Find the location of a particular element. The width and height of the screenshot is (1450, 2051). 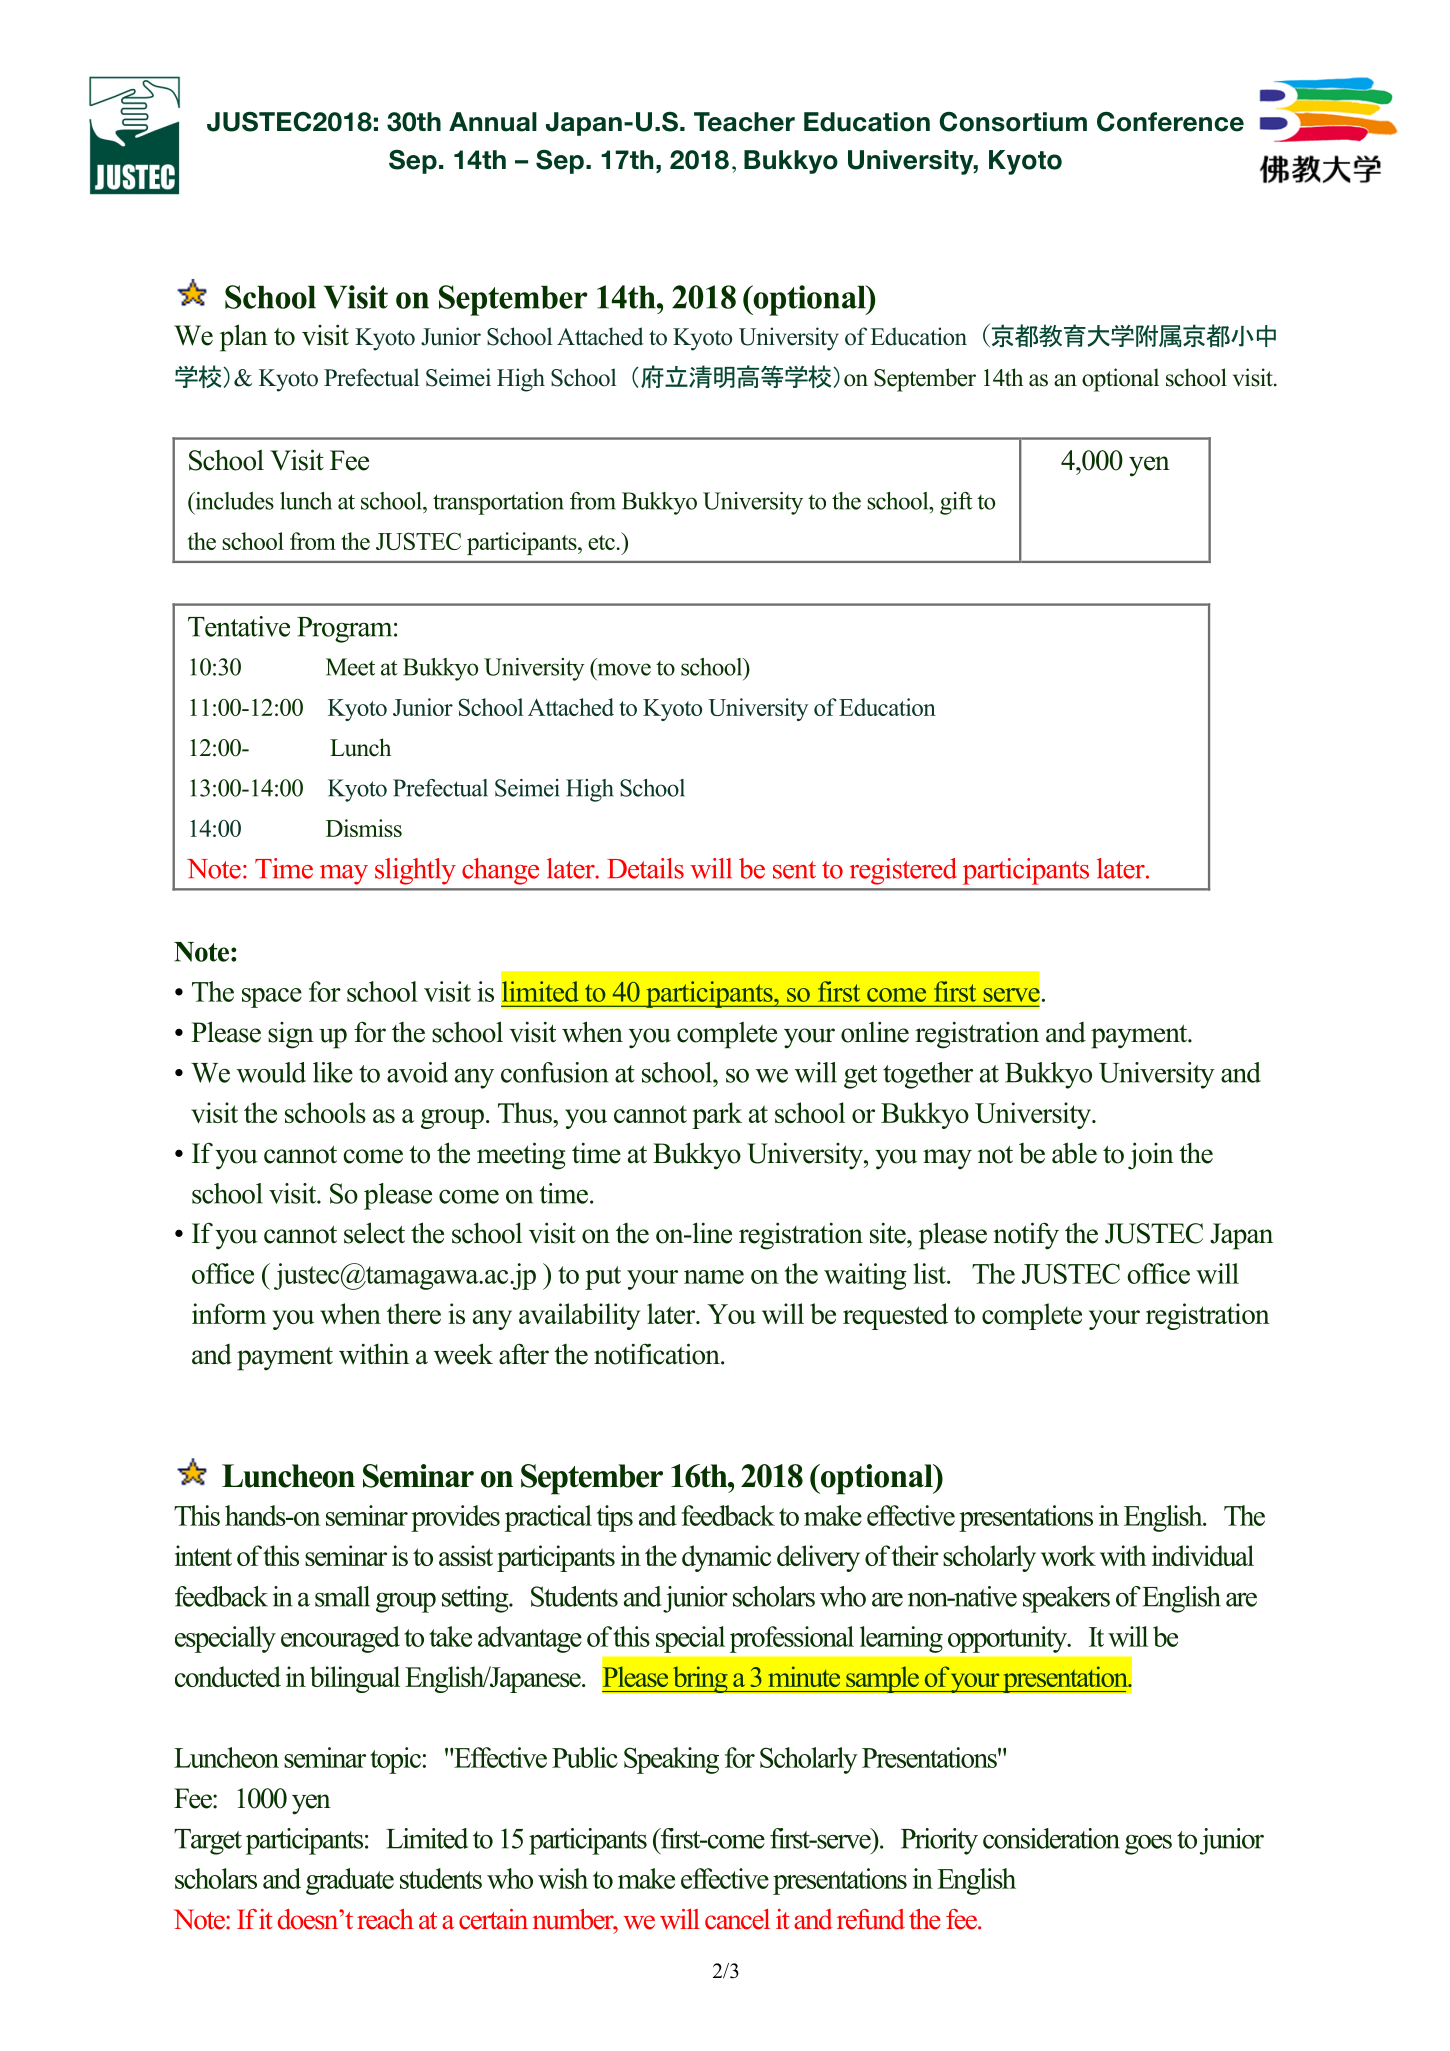

notify is located at coordinates (1026, 1236).
